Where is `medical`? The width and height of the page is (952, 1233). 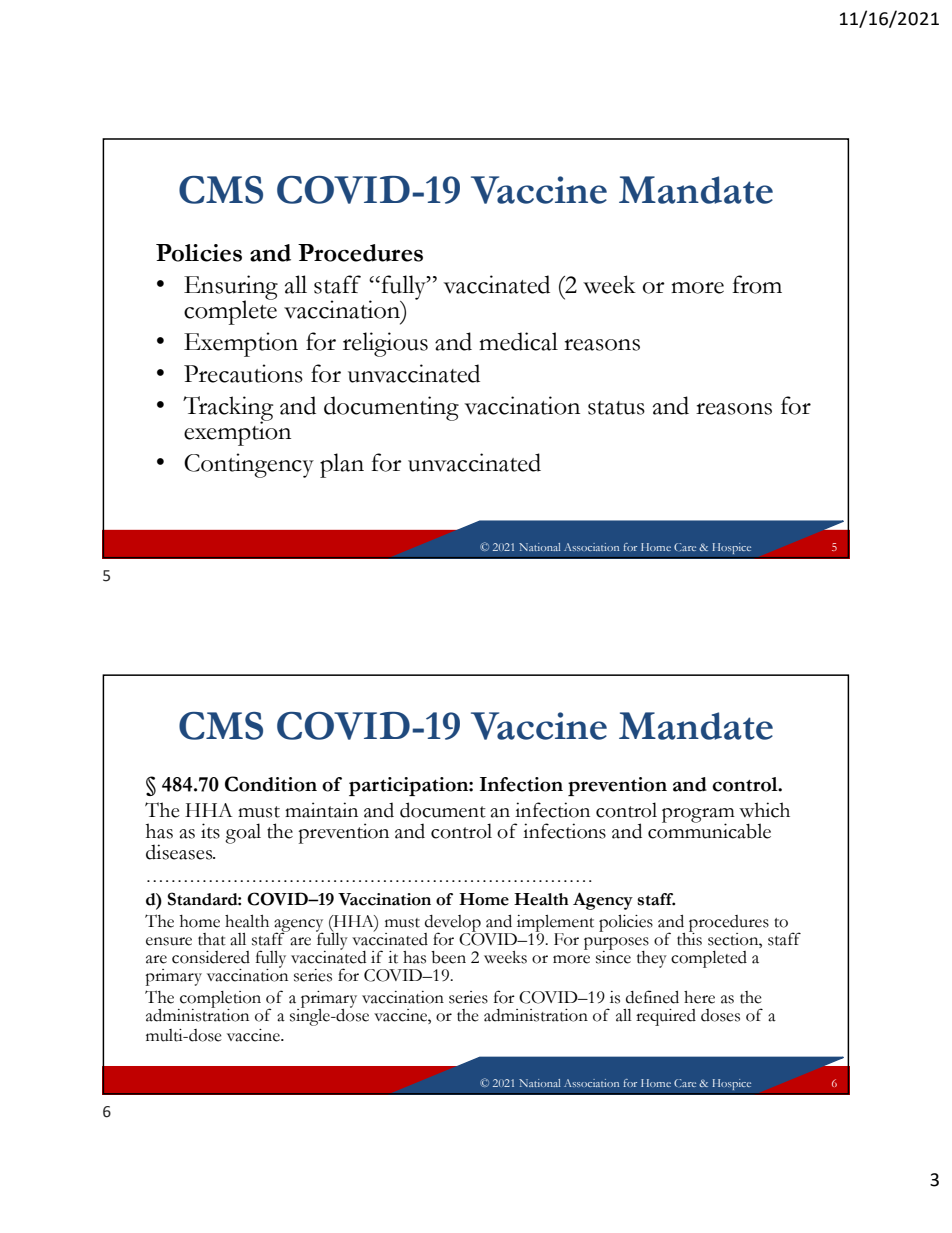
medical is located at coordinates (518, 341).
